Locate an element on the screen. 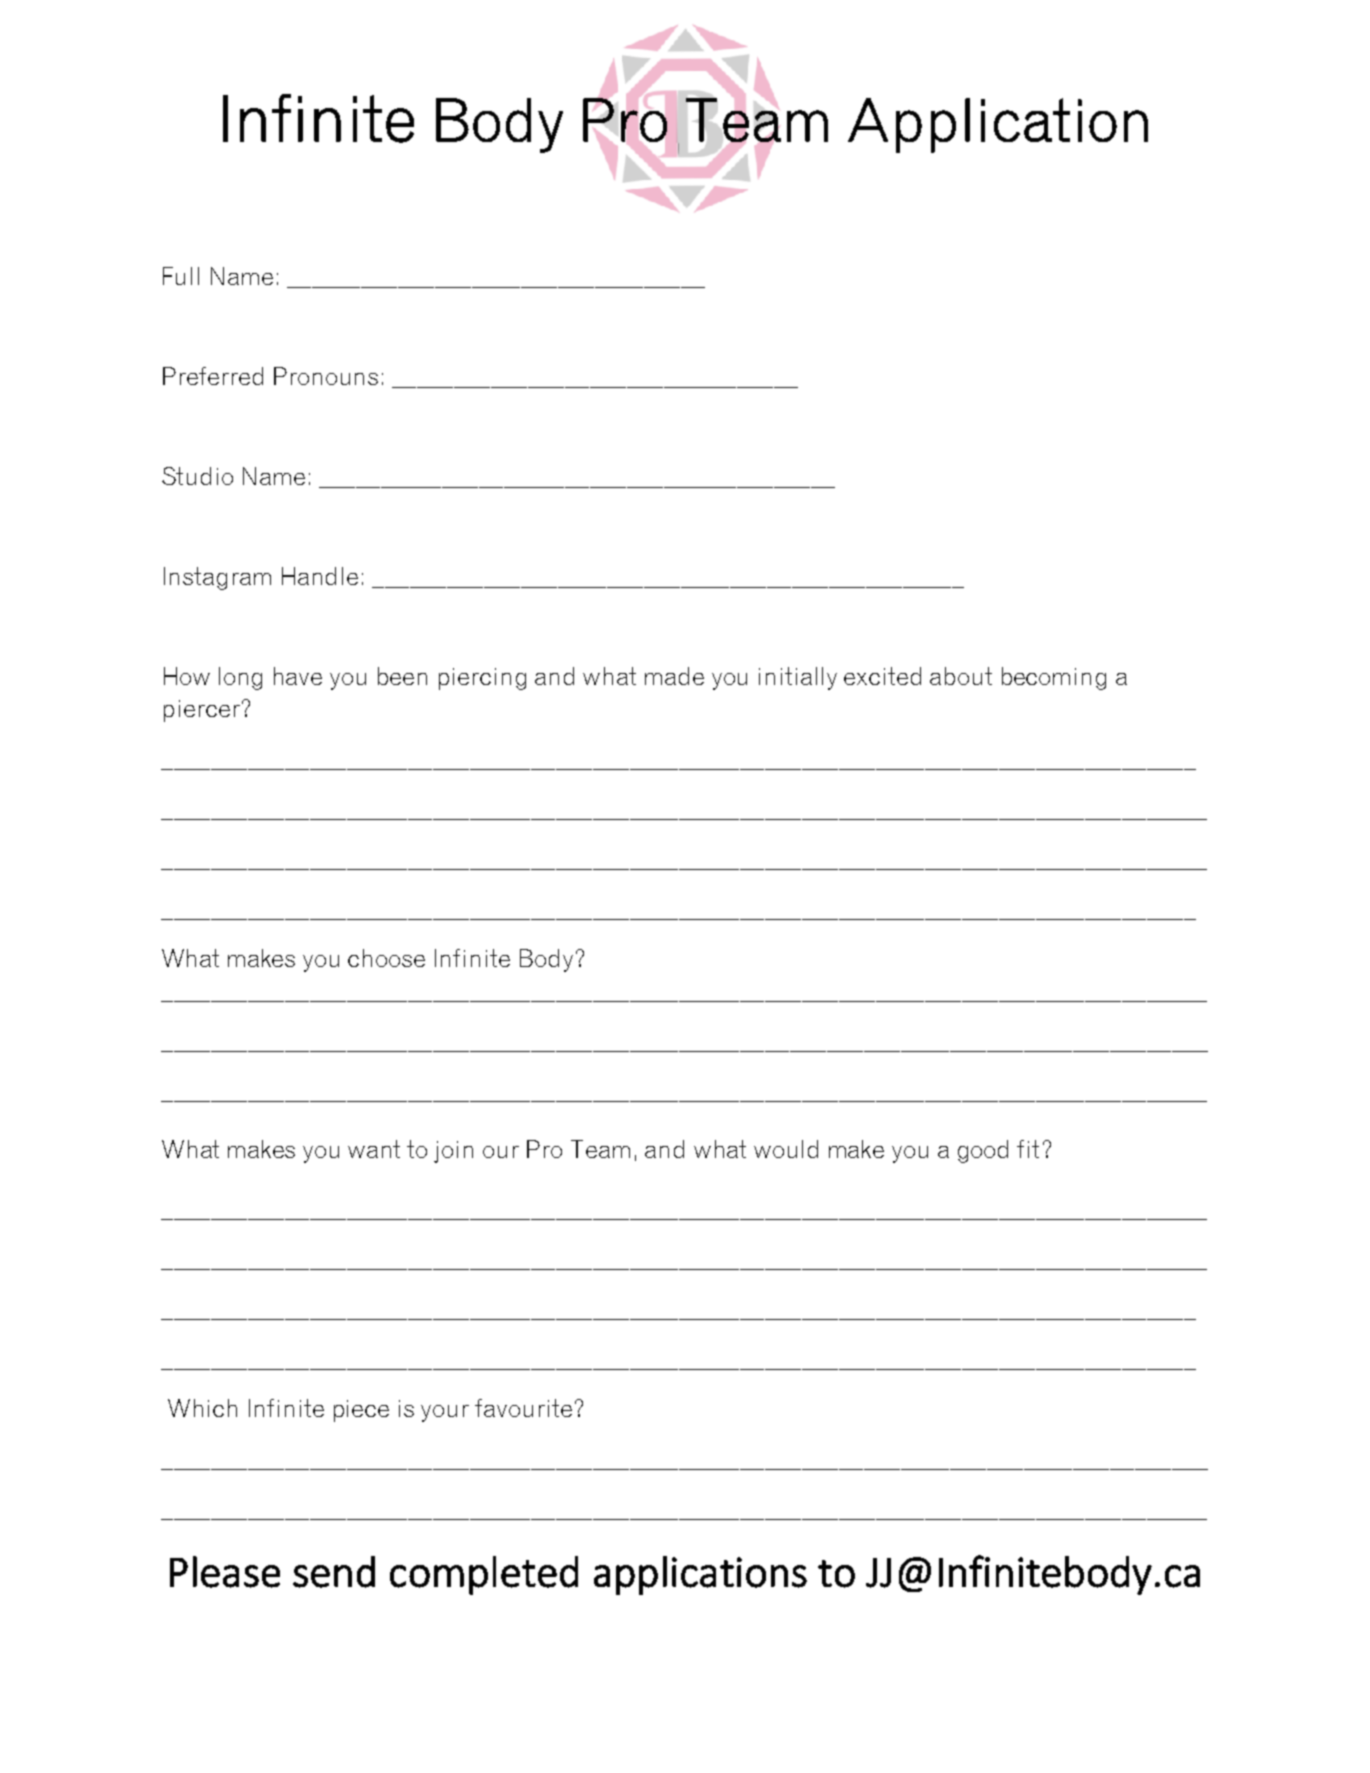  want is located at coordinates (374, 1149).
